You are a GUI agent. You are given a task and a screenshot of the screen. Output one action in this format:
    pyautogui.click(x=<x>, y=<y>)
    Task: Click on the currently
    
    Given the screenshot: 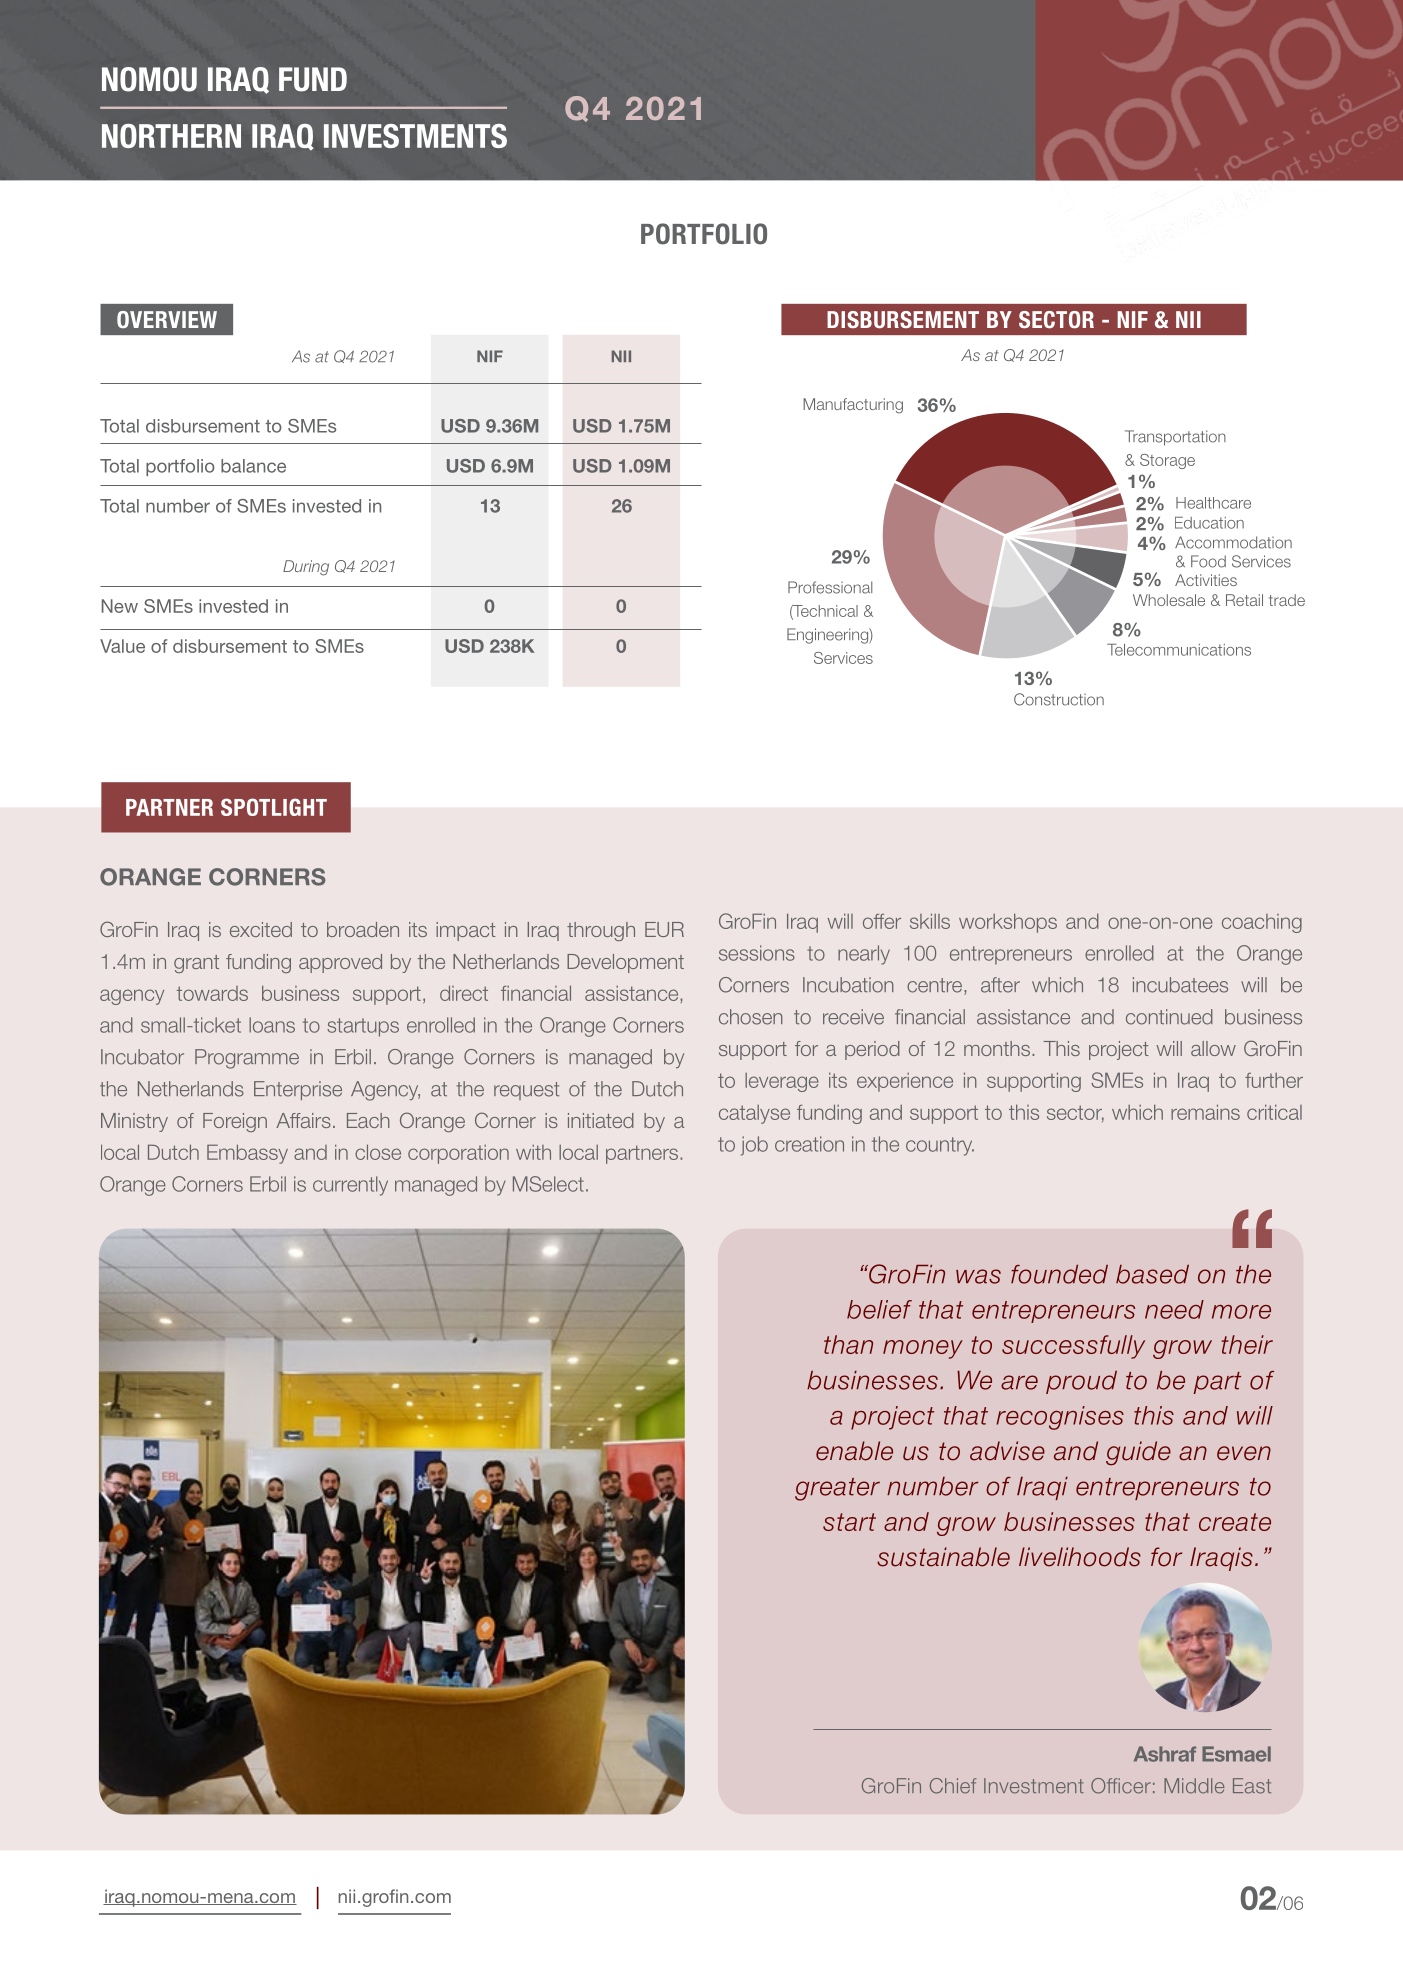 What is the action you would take?
    pyautogui.click(x=350, y=1186)
